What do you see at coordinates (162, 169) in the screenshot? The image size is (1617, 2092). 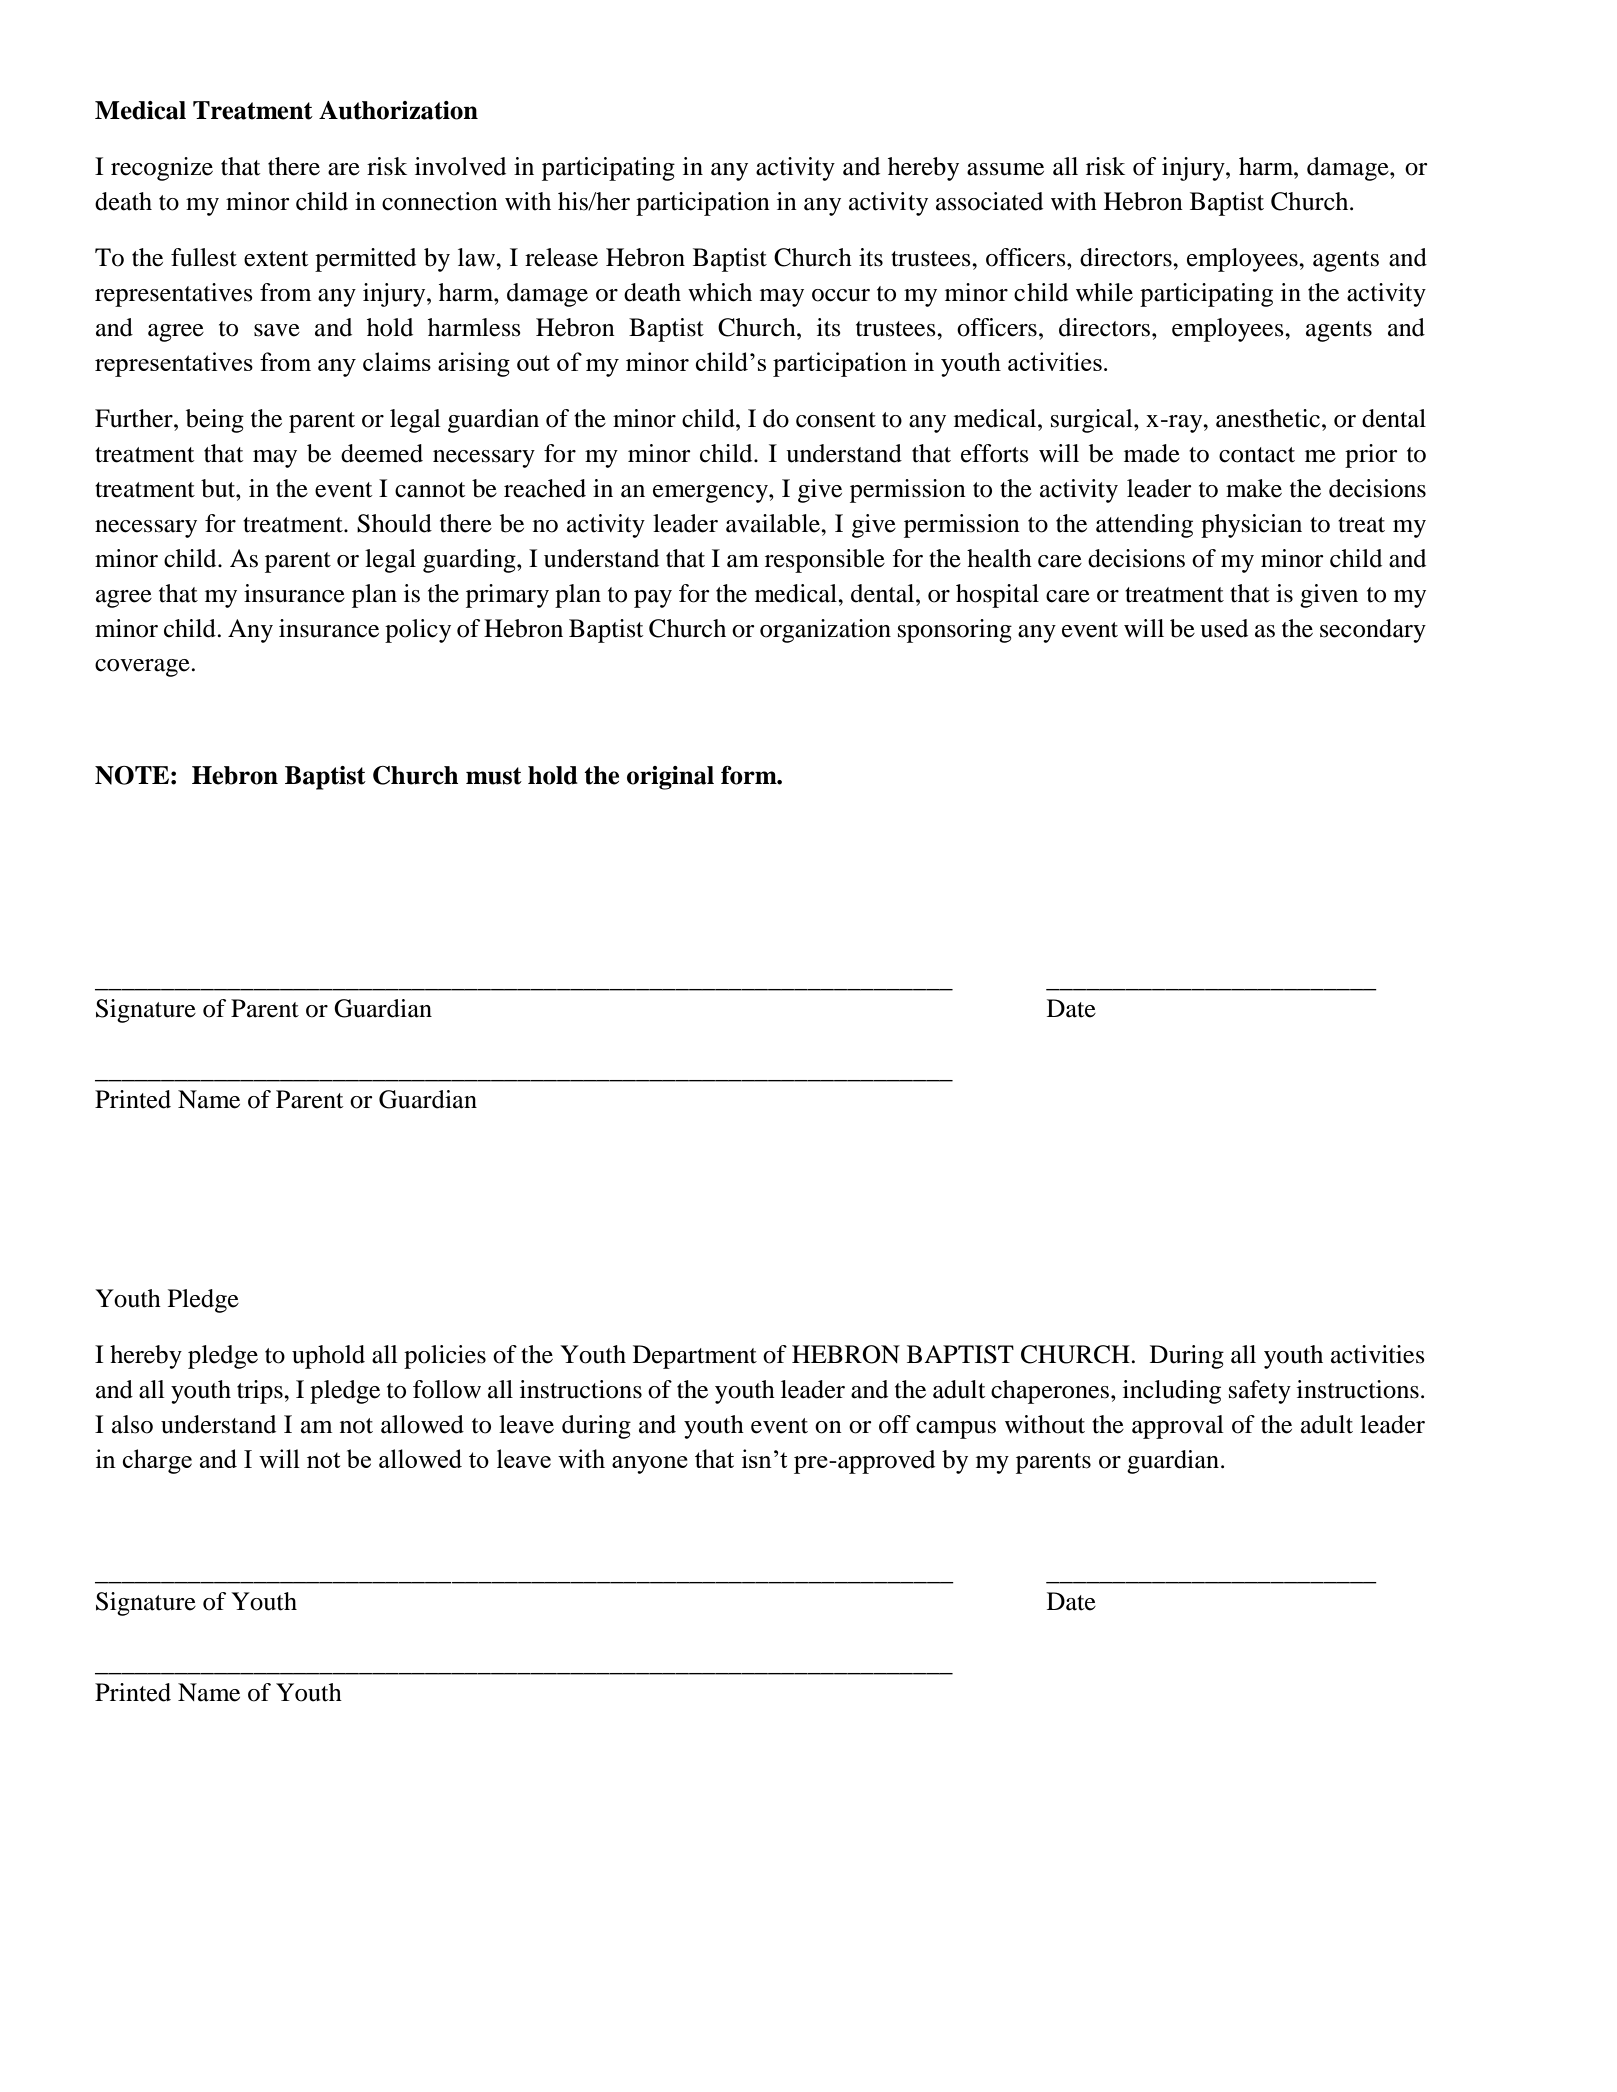 I see `recognize` at bounding box center [162, 169].
